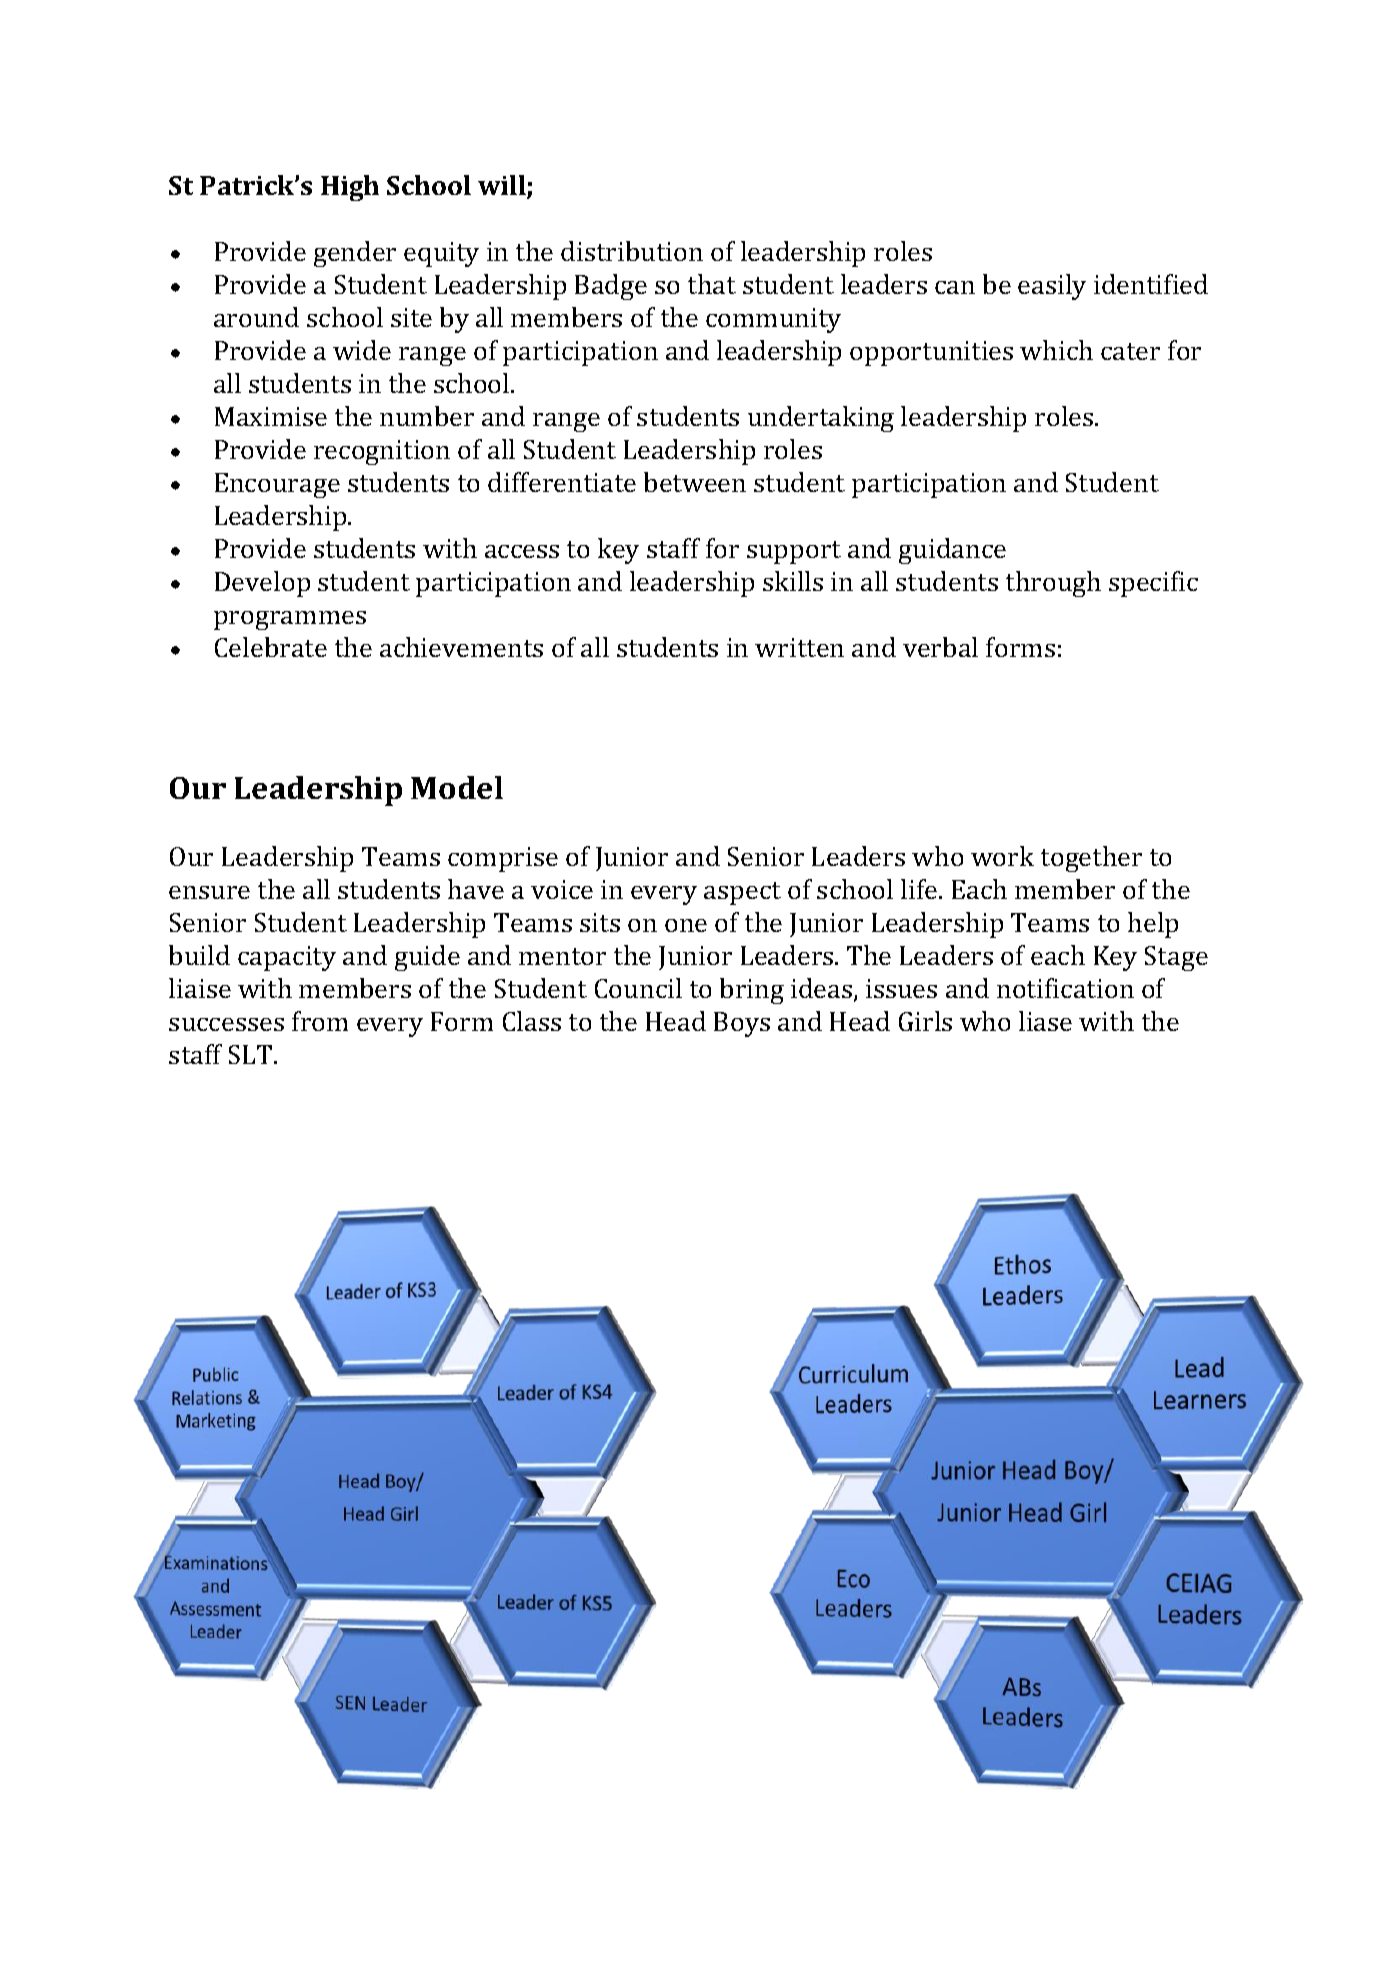 The height and width of the screenshot is (1975, 1397). I want to click on Model, so click(457, 787).
